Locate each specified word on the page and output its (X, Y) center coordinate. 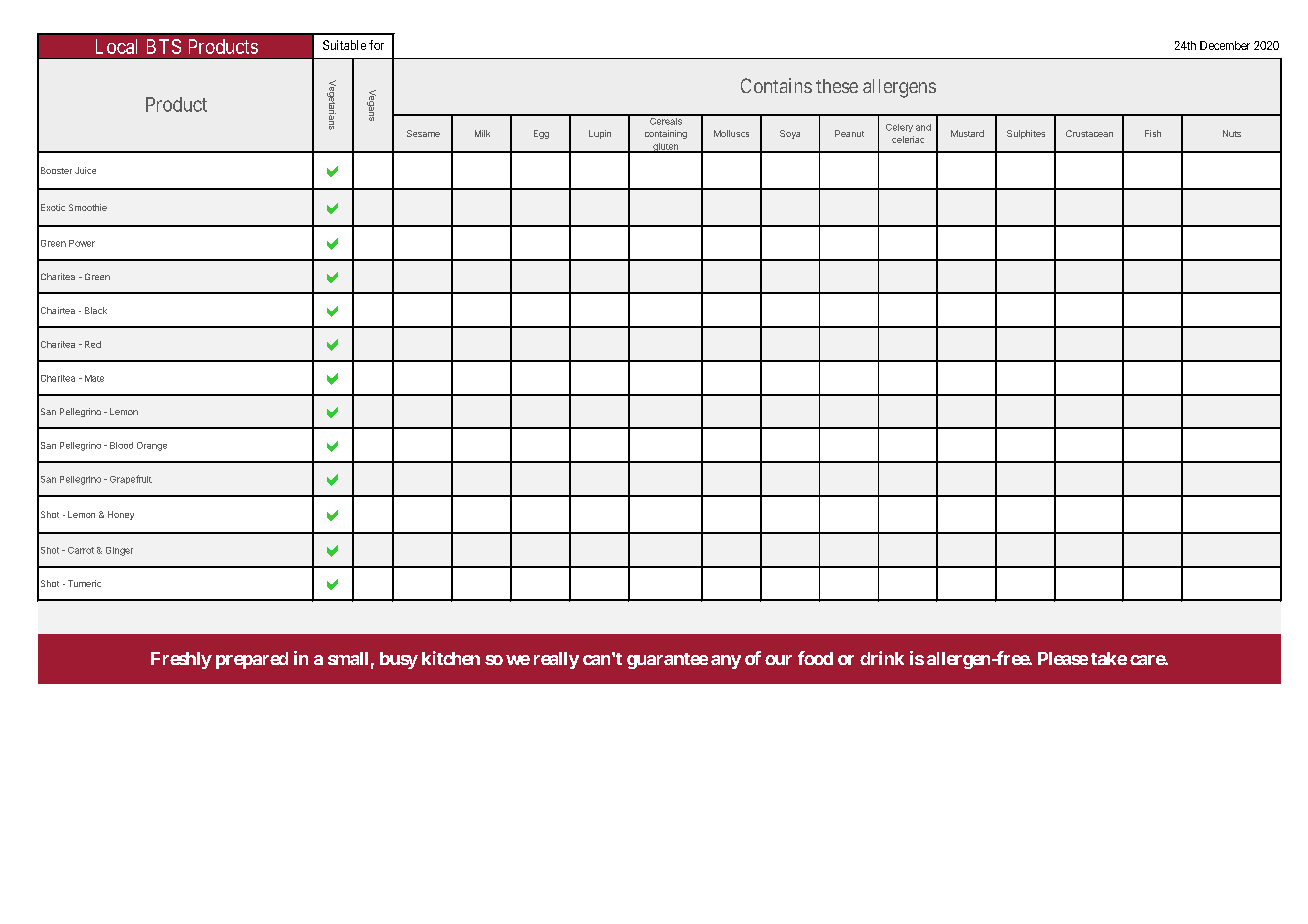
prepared (252, 660)
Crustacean (1089, 133)
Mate (94, 378)
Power (82, 243)
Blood (121, 445)
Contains (776, 85)
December (1225, 45)
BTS (164, 46)
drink (882, 658)
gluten (666, 148)
